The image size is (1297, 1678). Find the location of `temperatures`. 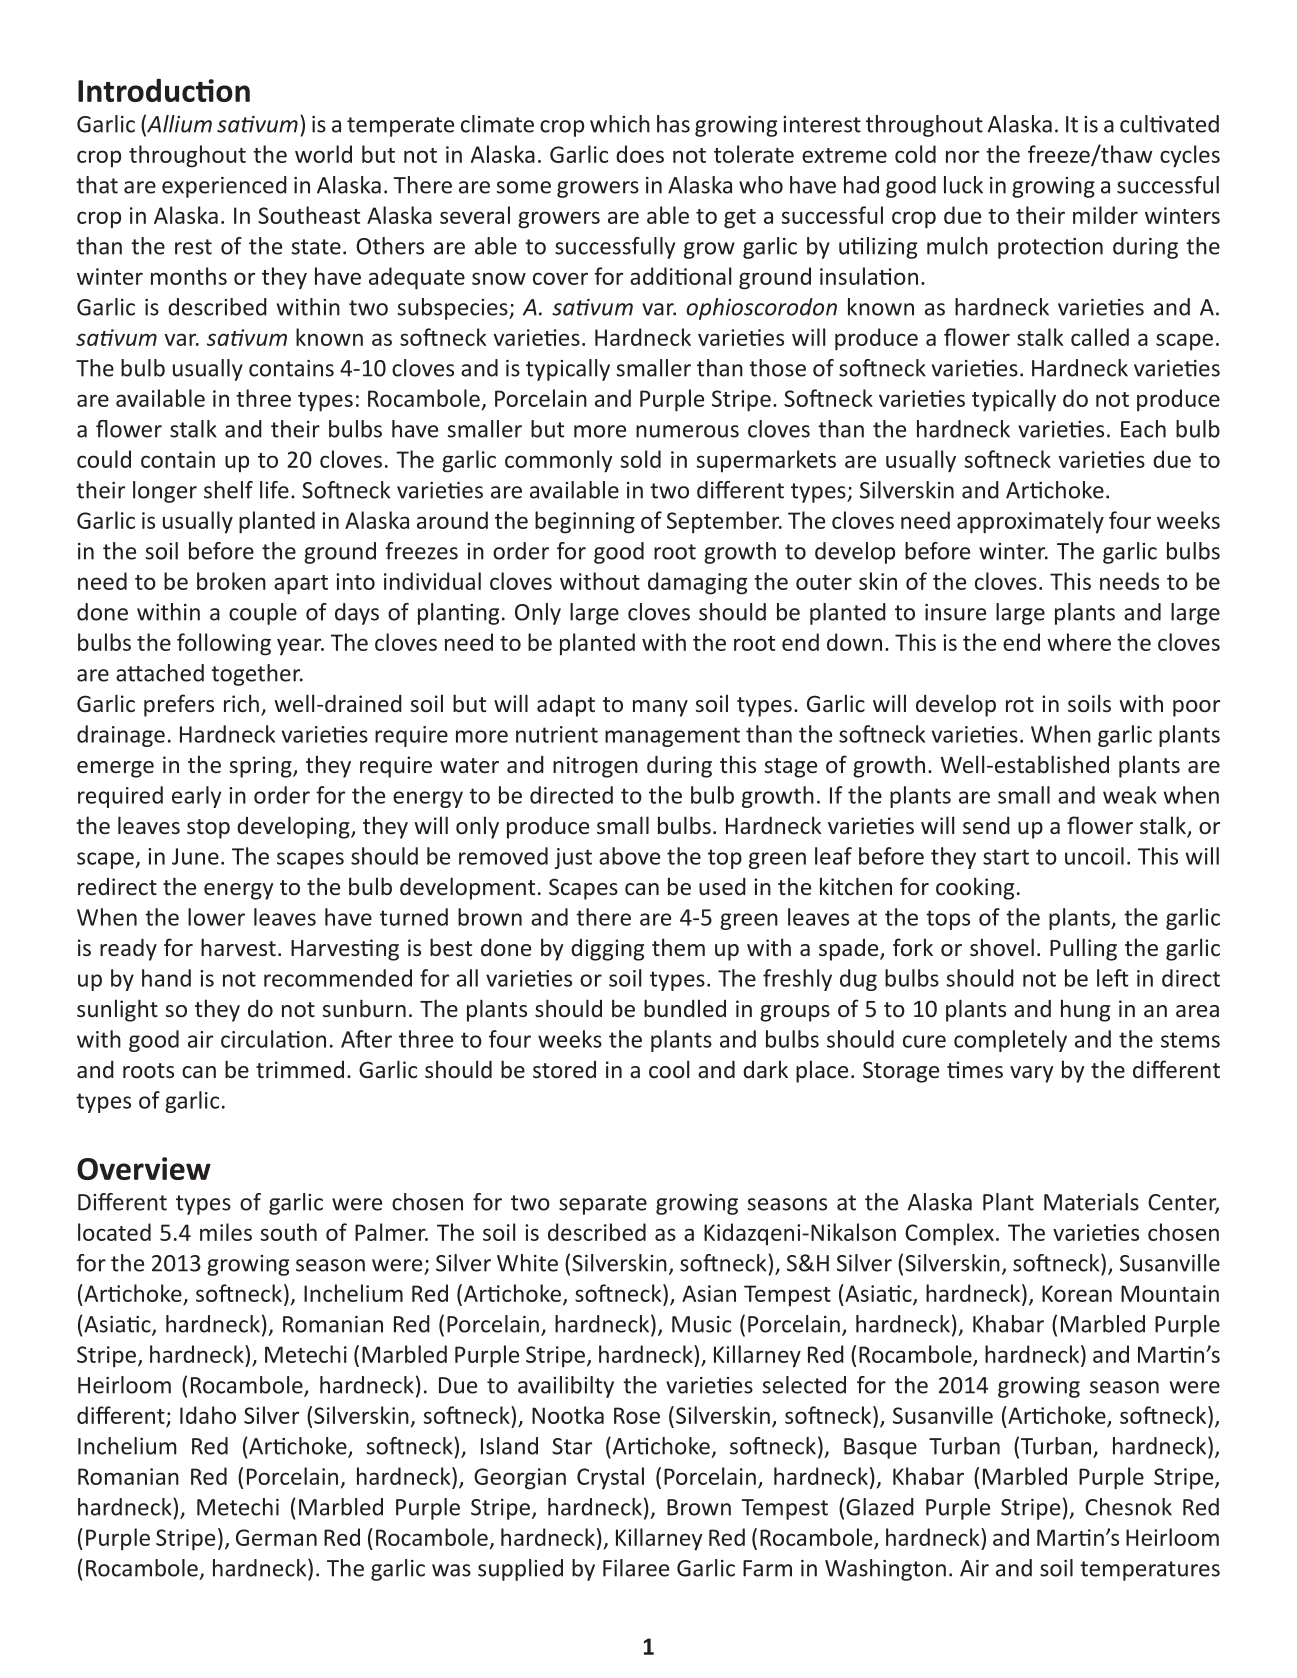

temperatures is located at coordinates (1150, 1571).
